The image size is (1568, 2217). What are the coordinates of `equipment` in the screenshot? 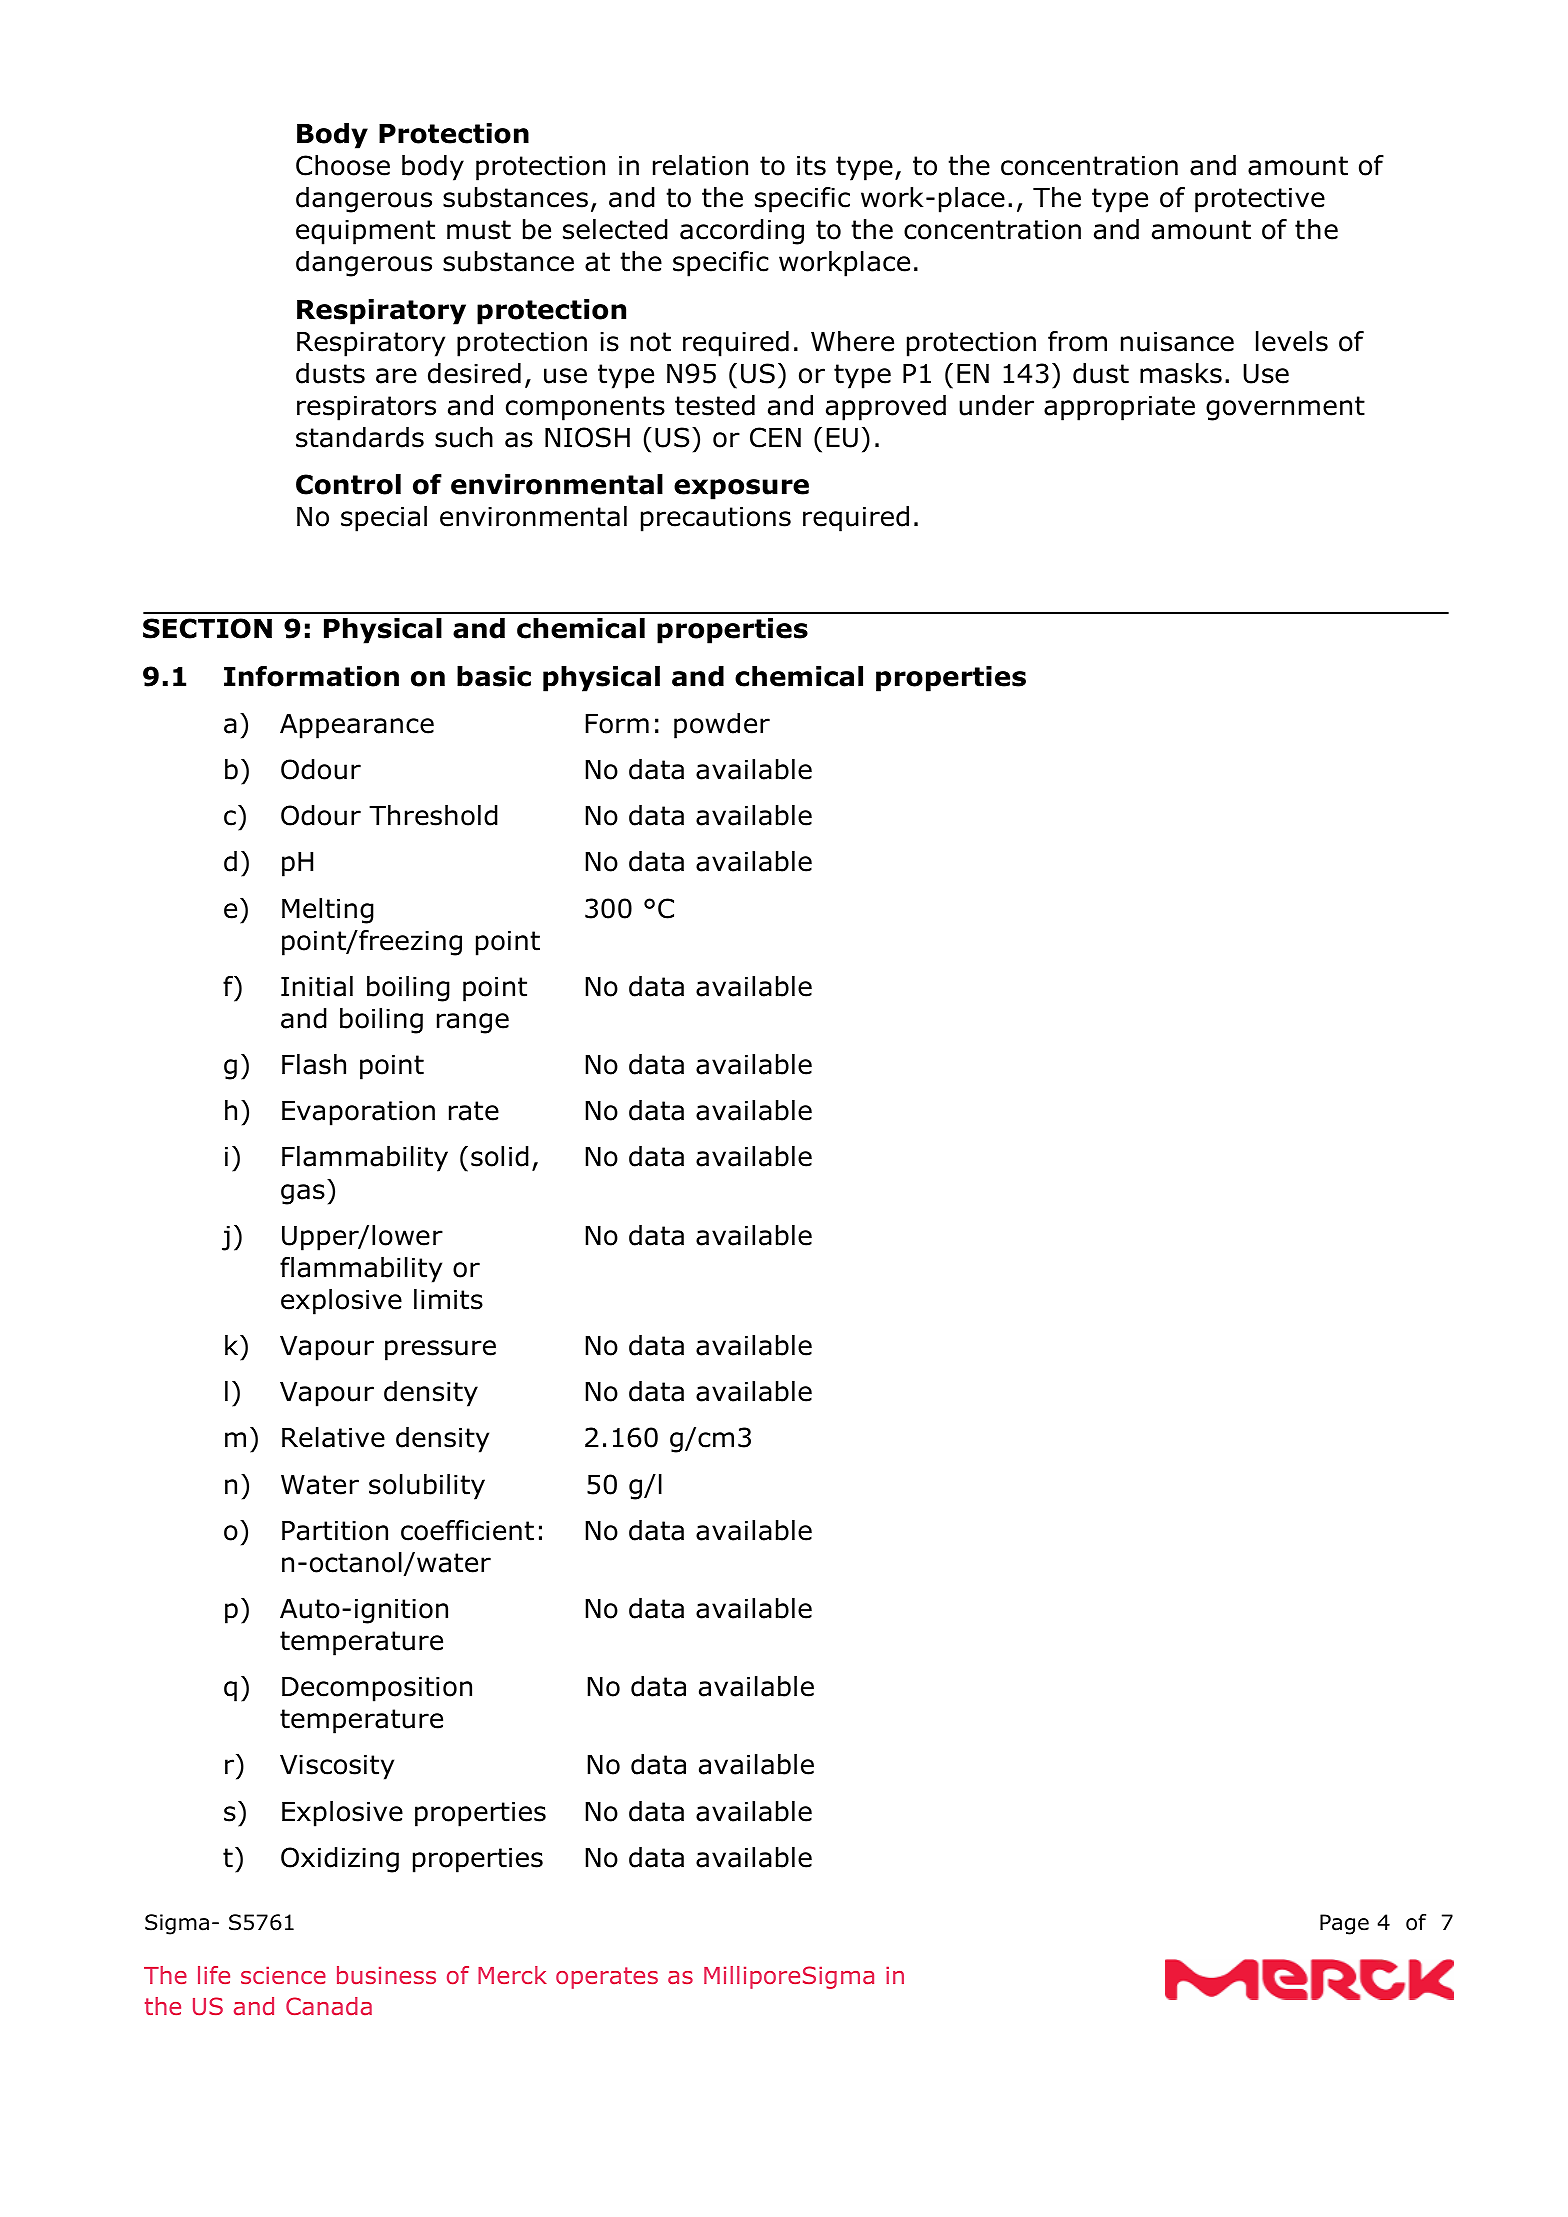 It's located at (365, 232).
